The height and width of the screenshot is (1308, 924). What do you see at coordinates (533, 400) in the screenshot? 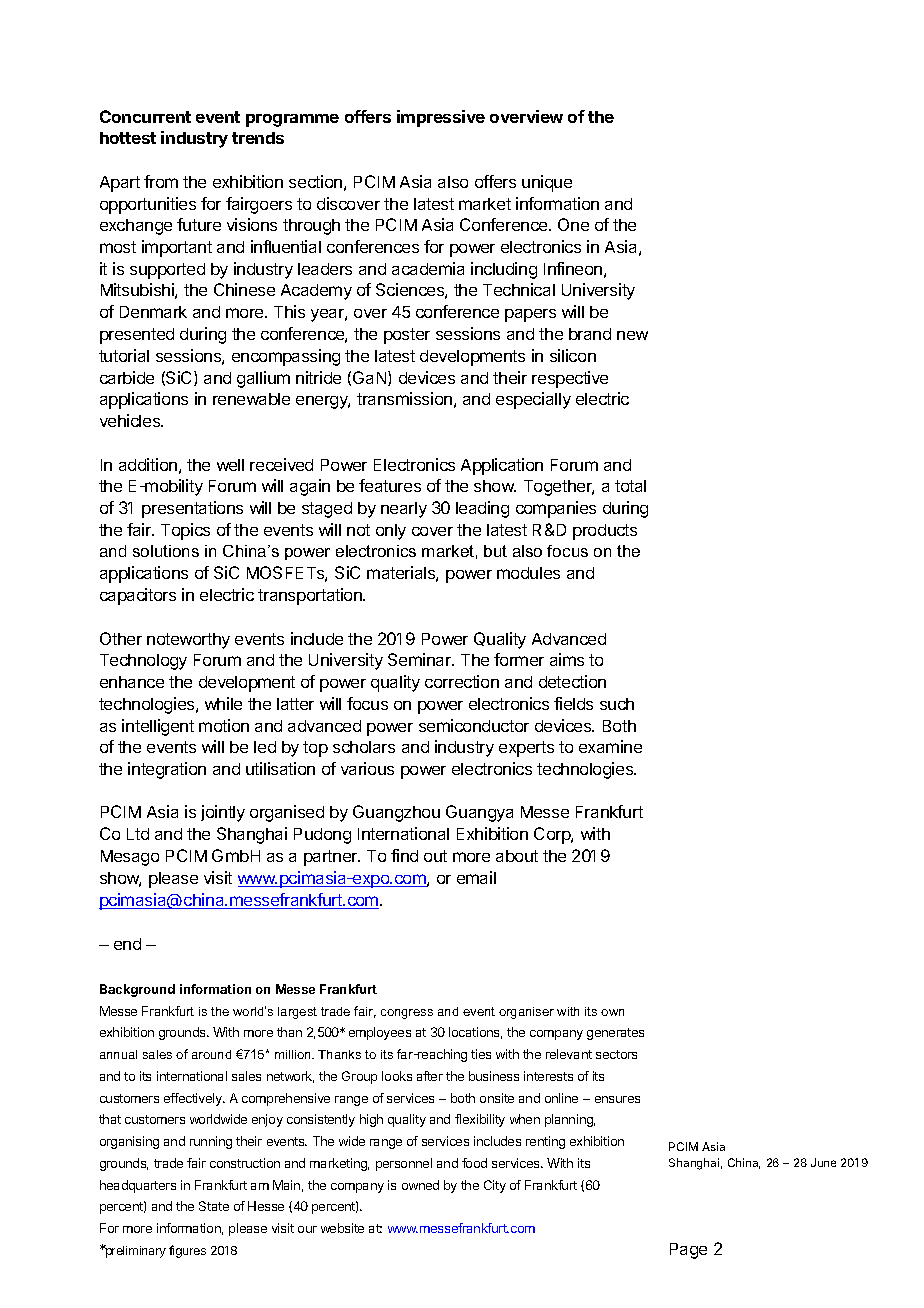
I see `especially` at bounding box center [533, 400].
